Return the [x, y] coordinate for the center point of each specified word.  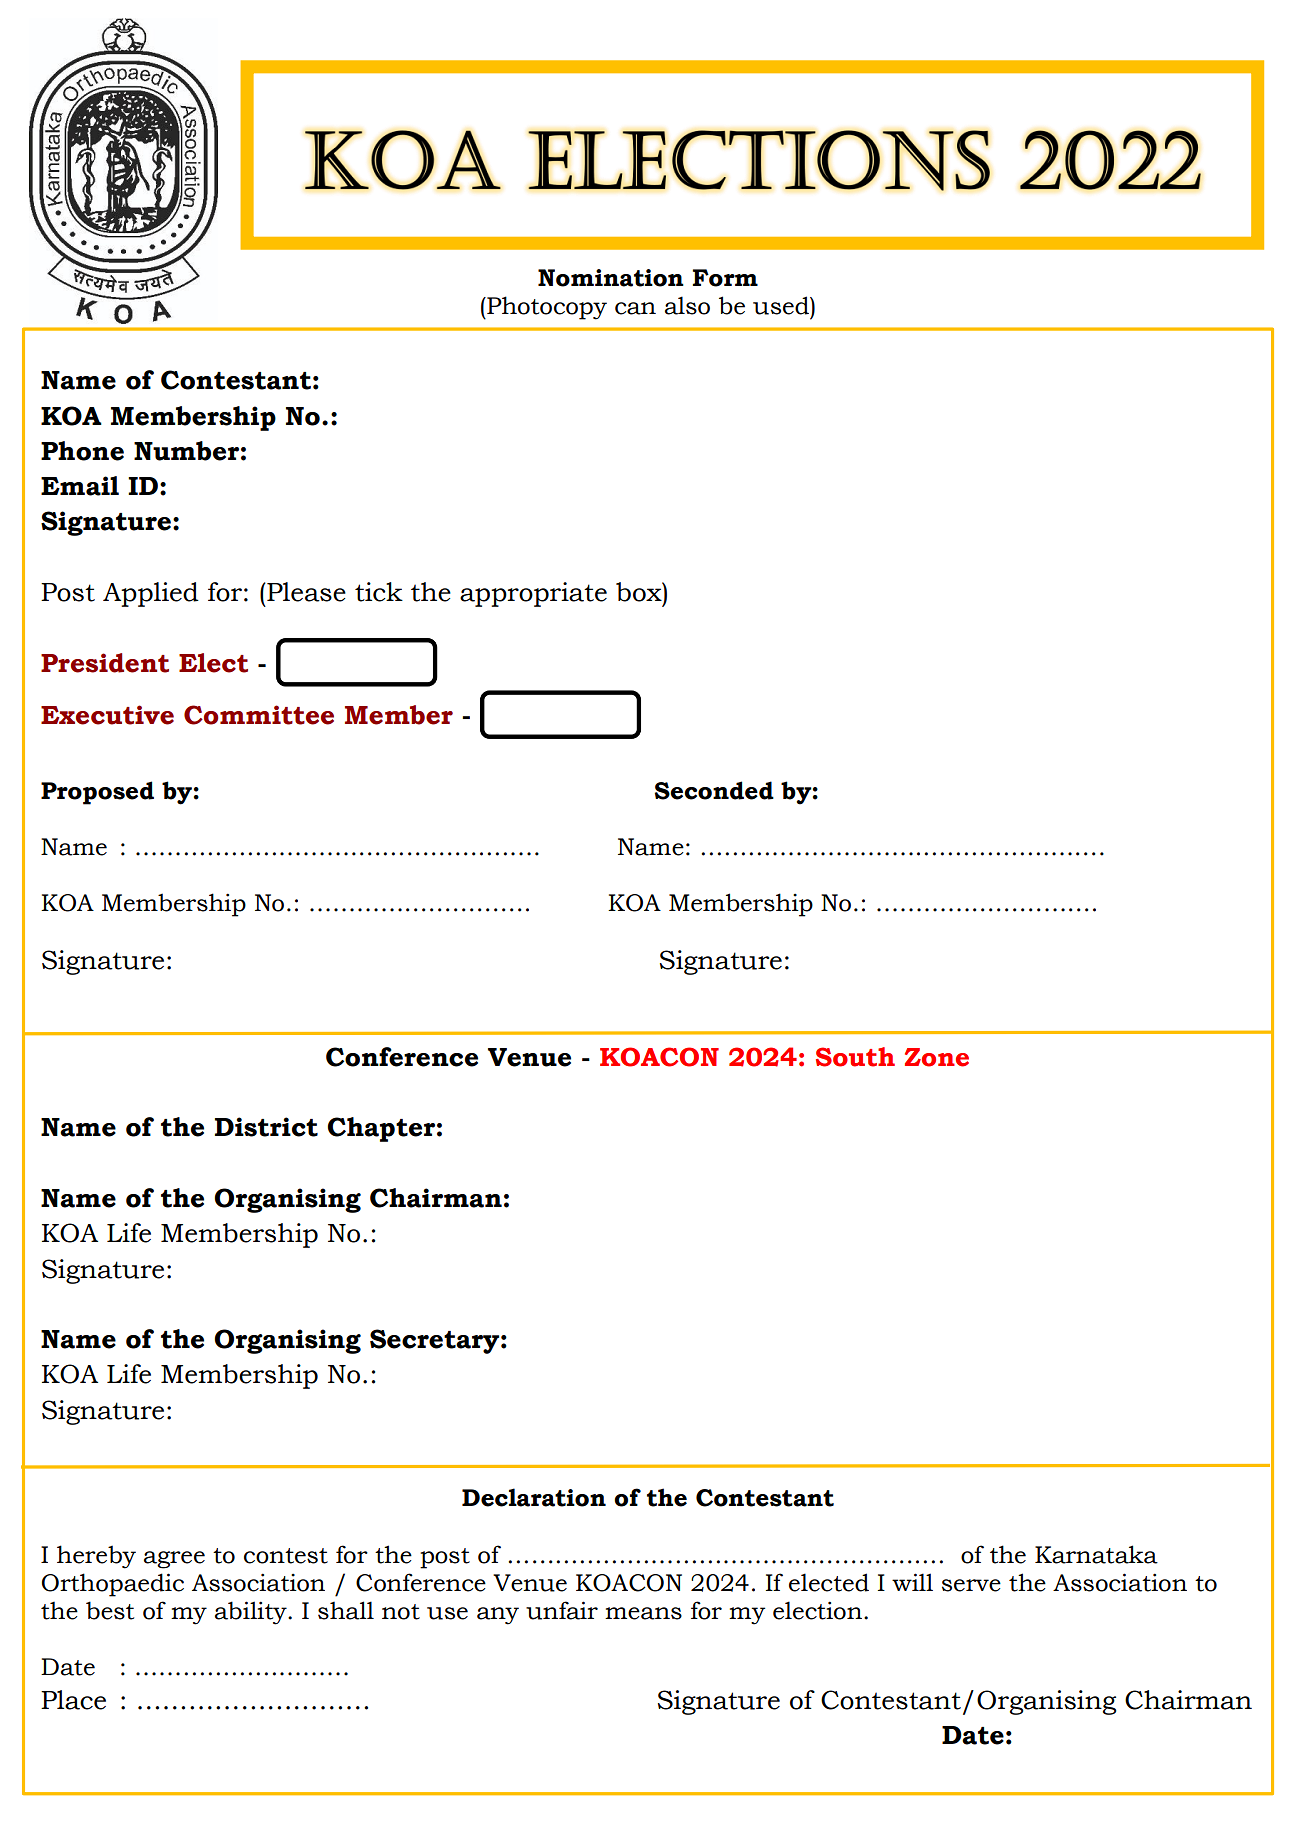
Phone [82, 451]
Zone [937, 1057]
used [782, 305]
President [105, 663]
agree [174, 1560]
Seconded [714, 790]
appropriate [533, 594]
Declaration [534, 1497]
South [855, 1057]
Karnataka [1096, 1554]
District [266, 1127]
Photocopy [546, 308]
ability [252, 1613]
